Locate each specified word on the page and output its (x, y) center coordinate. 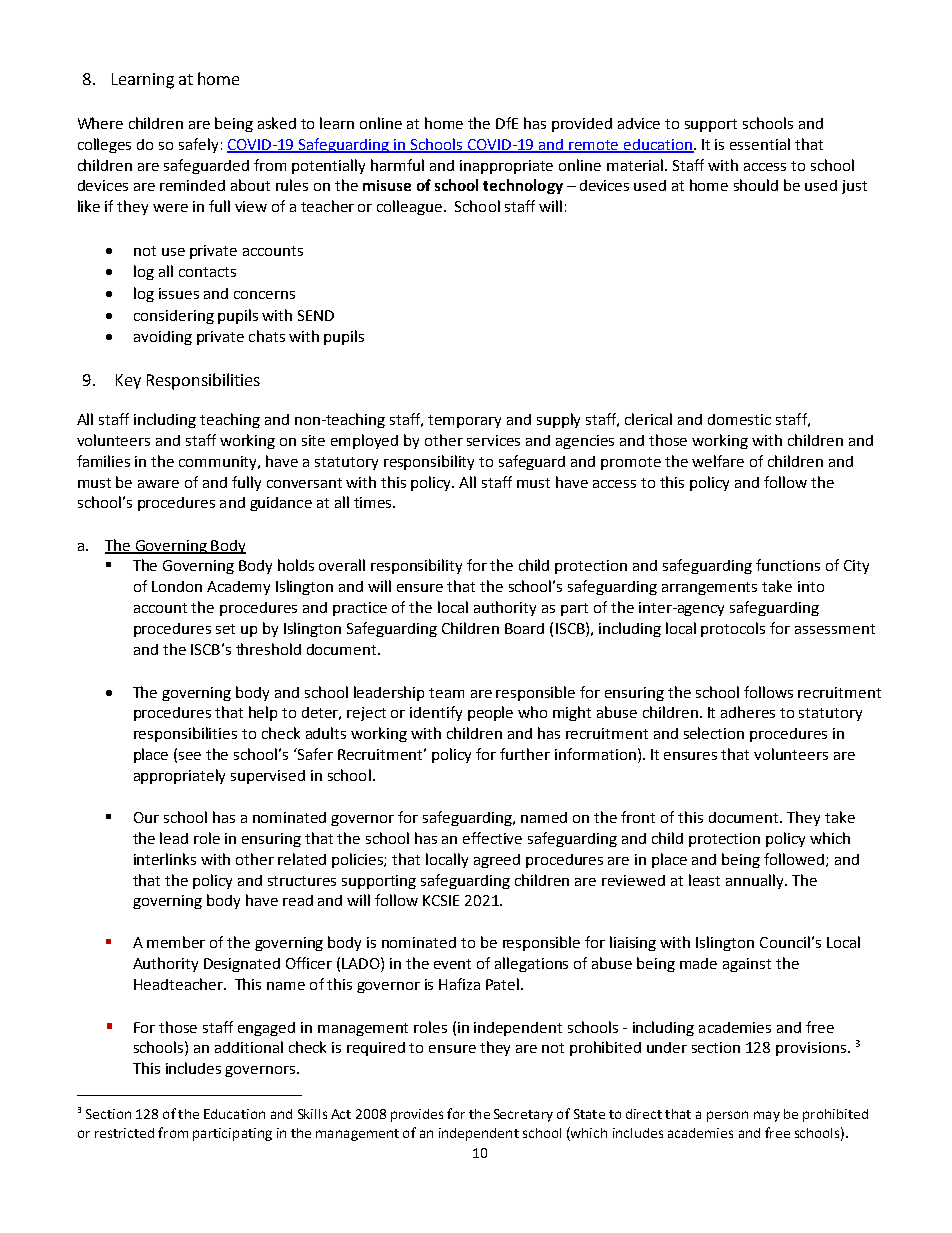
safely (198, 145)
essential (760, 144)
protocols (733, 629)
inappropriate (506, 167)
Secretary (523, 1115)
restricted (124, 1133)
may (767, 1116)
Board (524, 628)
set (225, 629)
